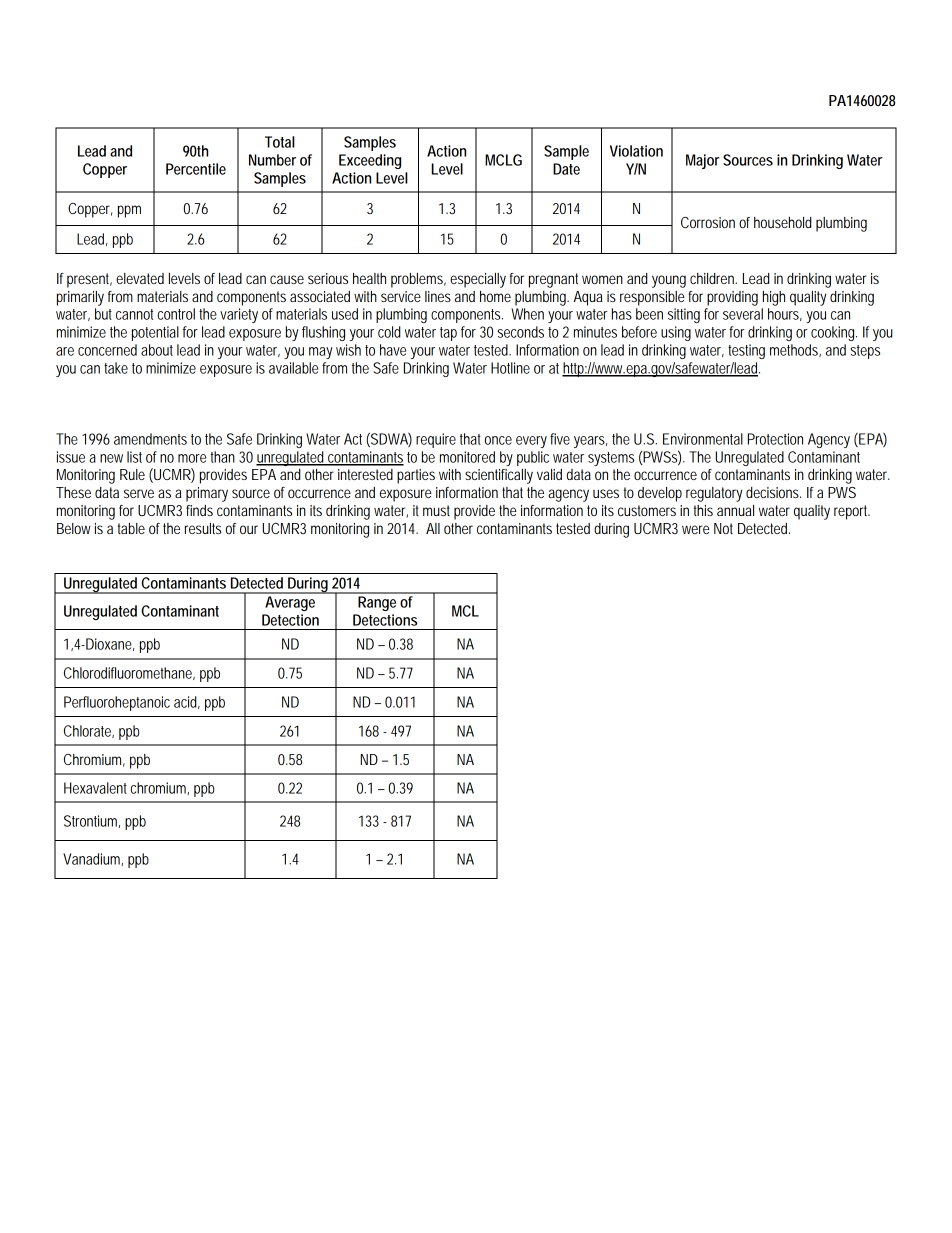 Image resolution: width=952 pixels, height=1233 pixels. I want to click on Vanadium, so click(91, 859).
